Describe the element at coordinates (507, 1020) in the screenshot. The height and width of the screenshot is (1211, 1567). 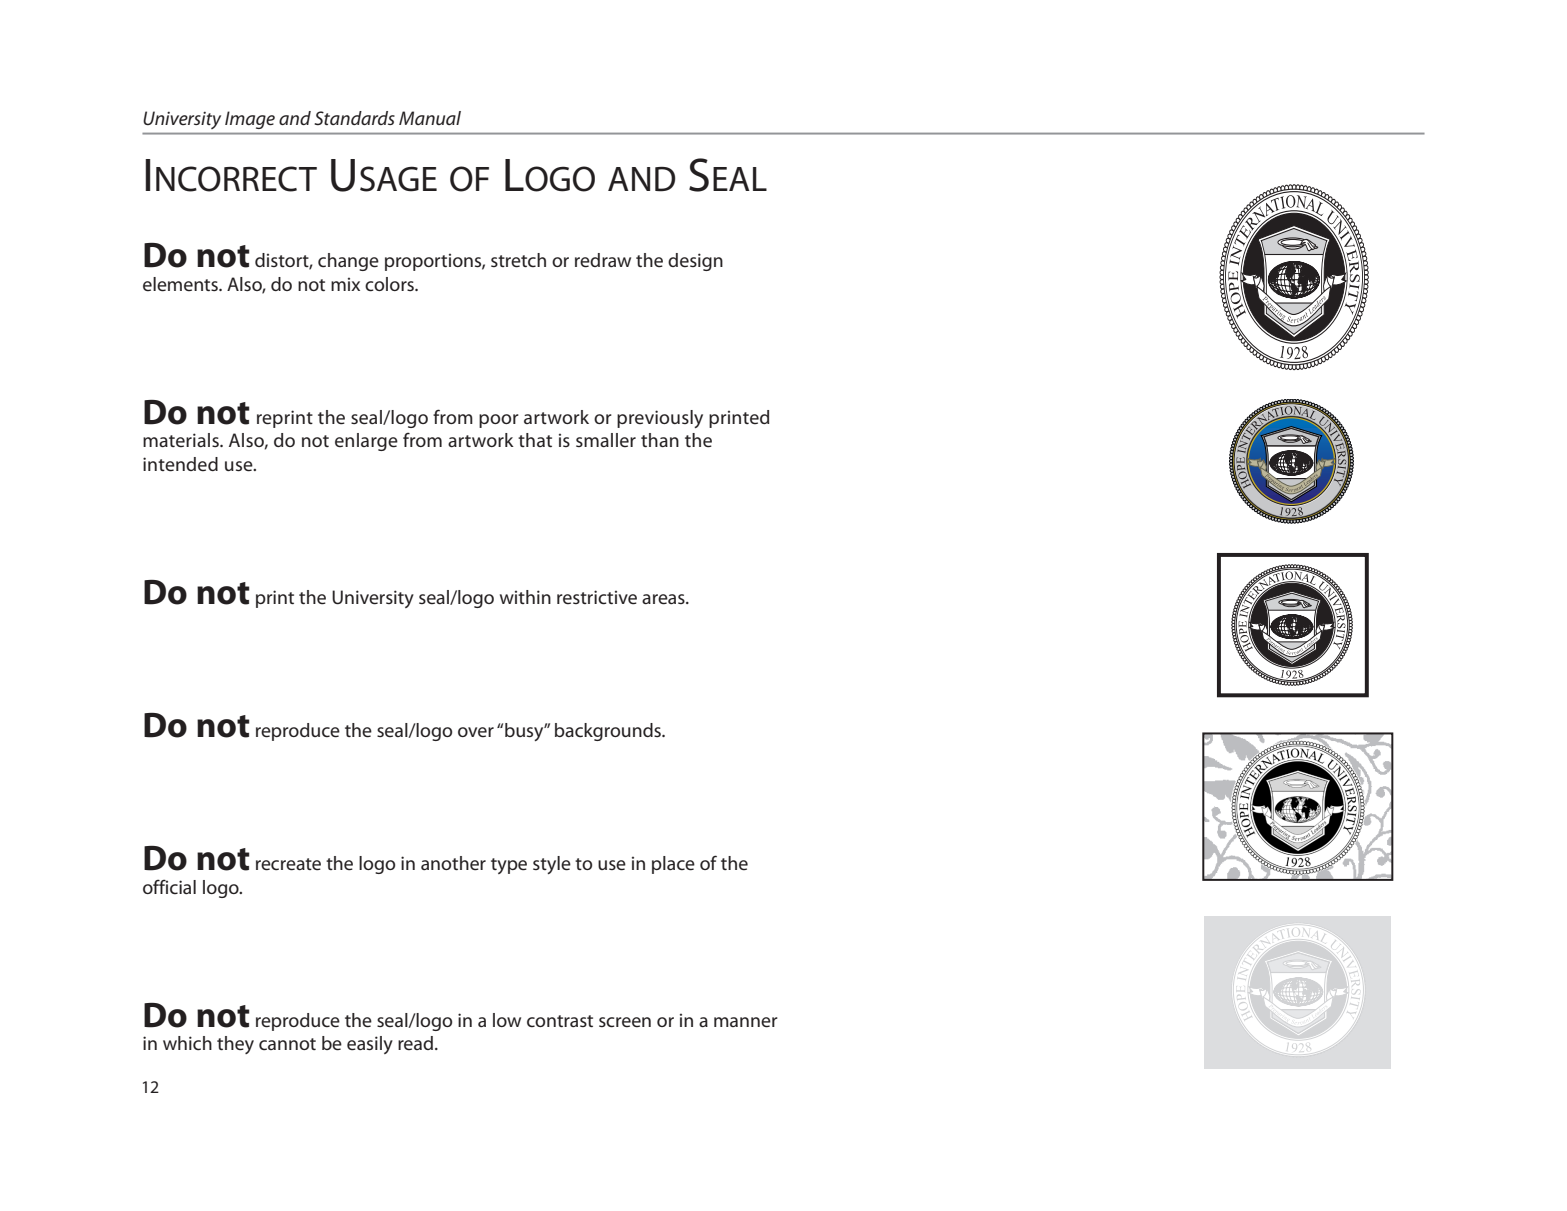
I see `low` at that location.
